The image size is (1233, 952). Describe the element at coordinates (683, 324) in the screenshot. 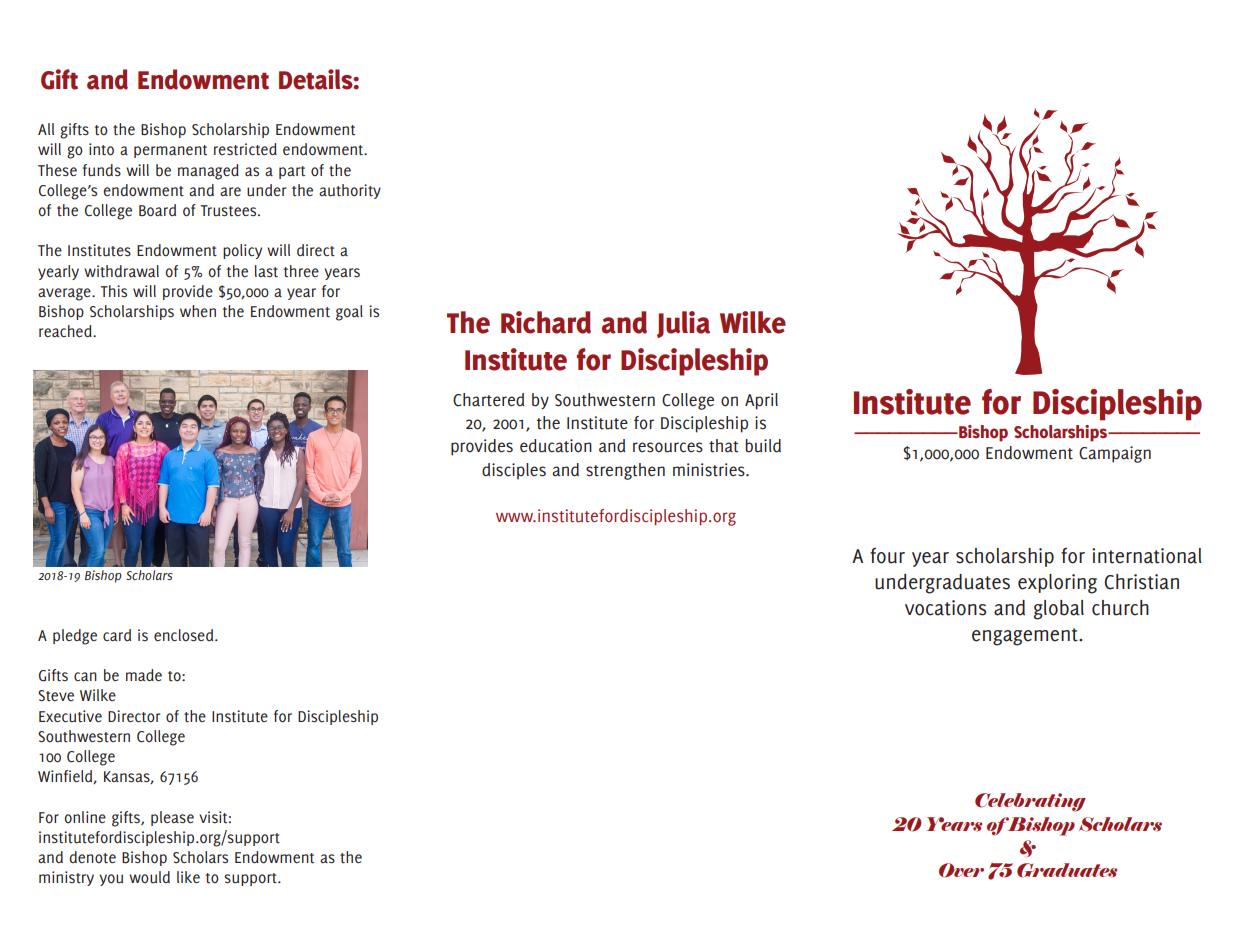

I see `Julia` at that location.
